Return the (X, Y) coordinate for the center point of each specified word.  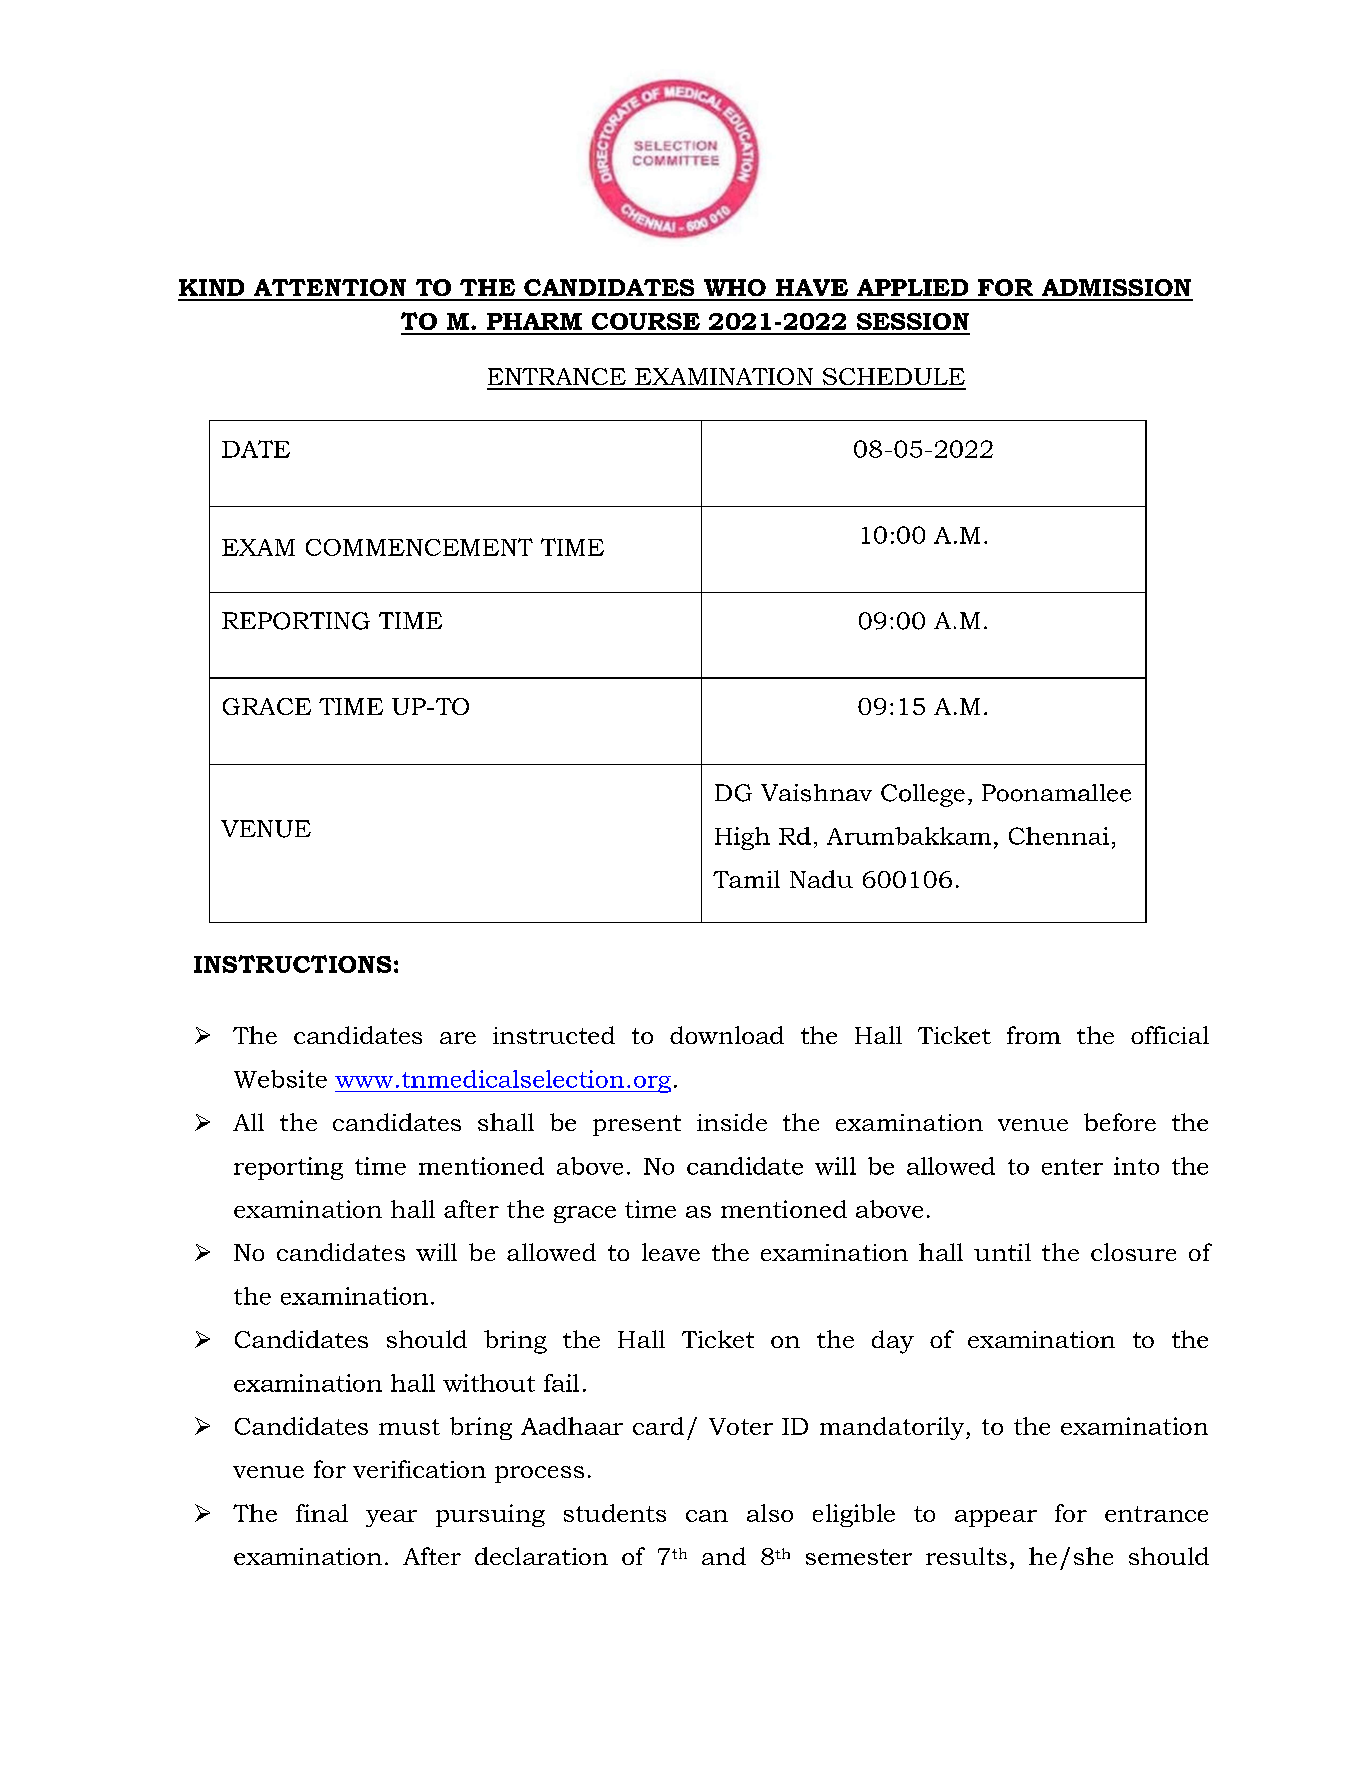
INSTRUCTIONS (292, 964)
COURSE (646, 321)
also (770, 1513)
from (1034, 1035)
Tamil (746, 879)
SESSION (913, 321)
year (391, 1518)
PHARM (534, 321)
